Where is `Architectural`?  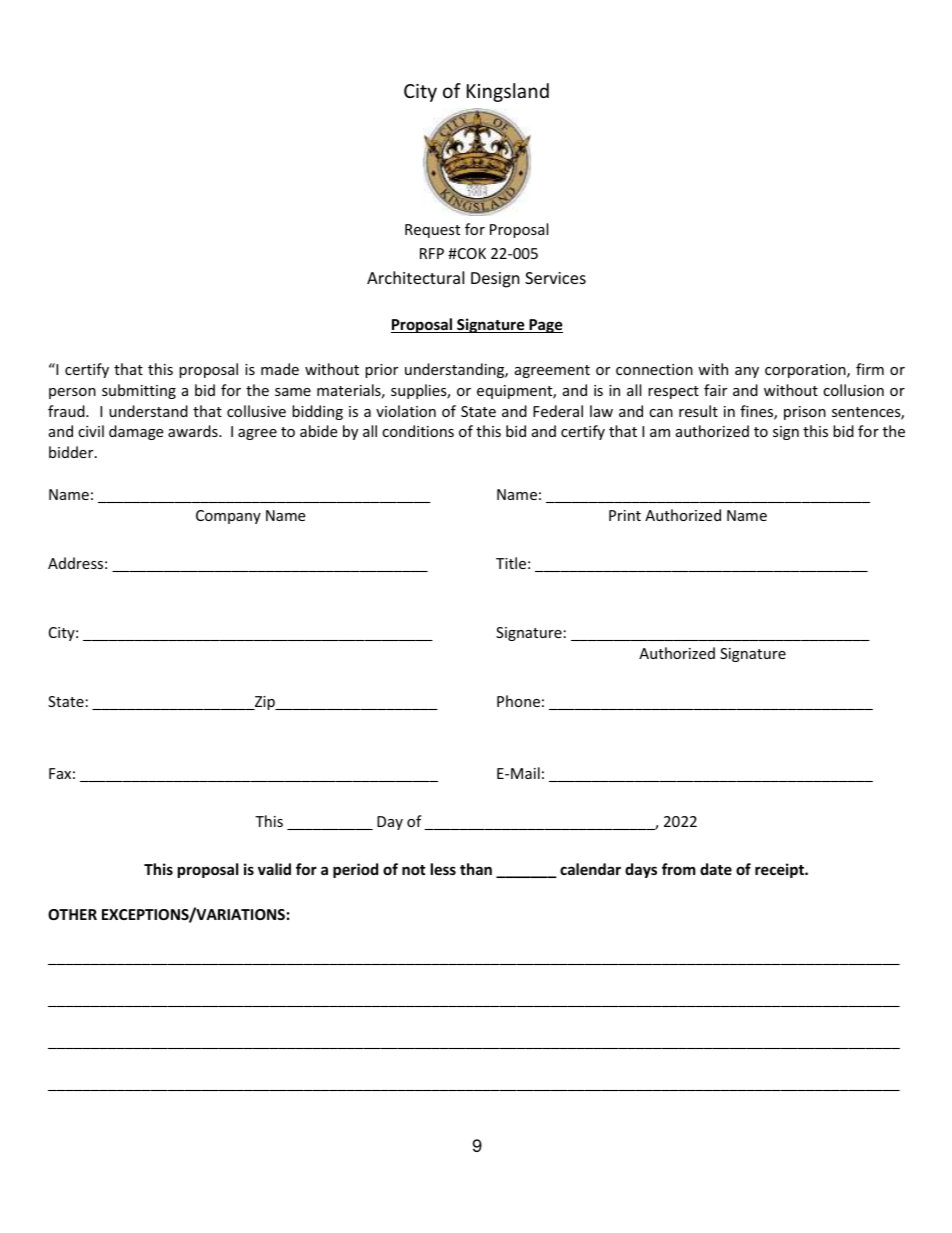
Architectural is located at coordinates (415, 277).
